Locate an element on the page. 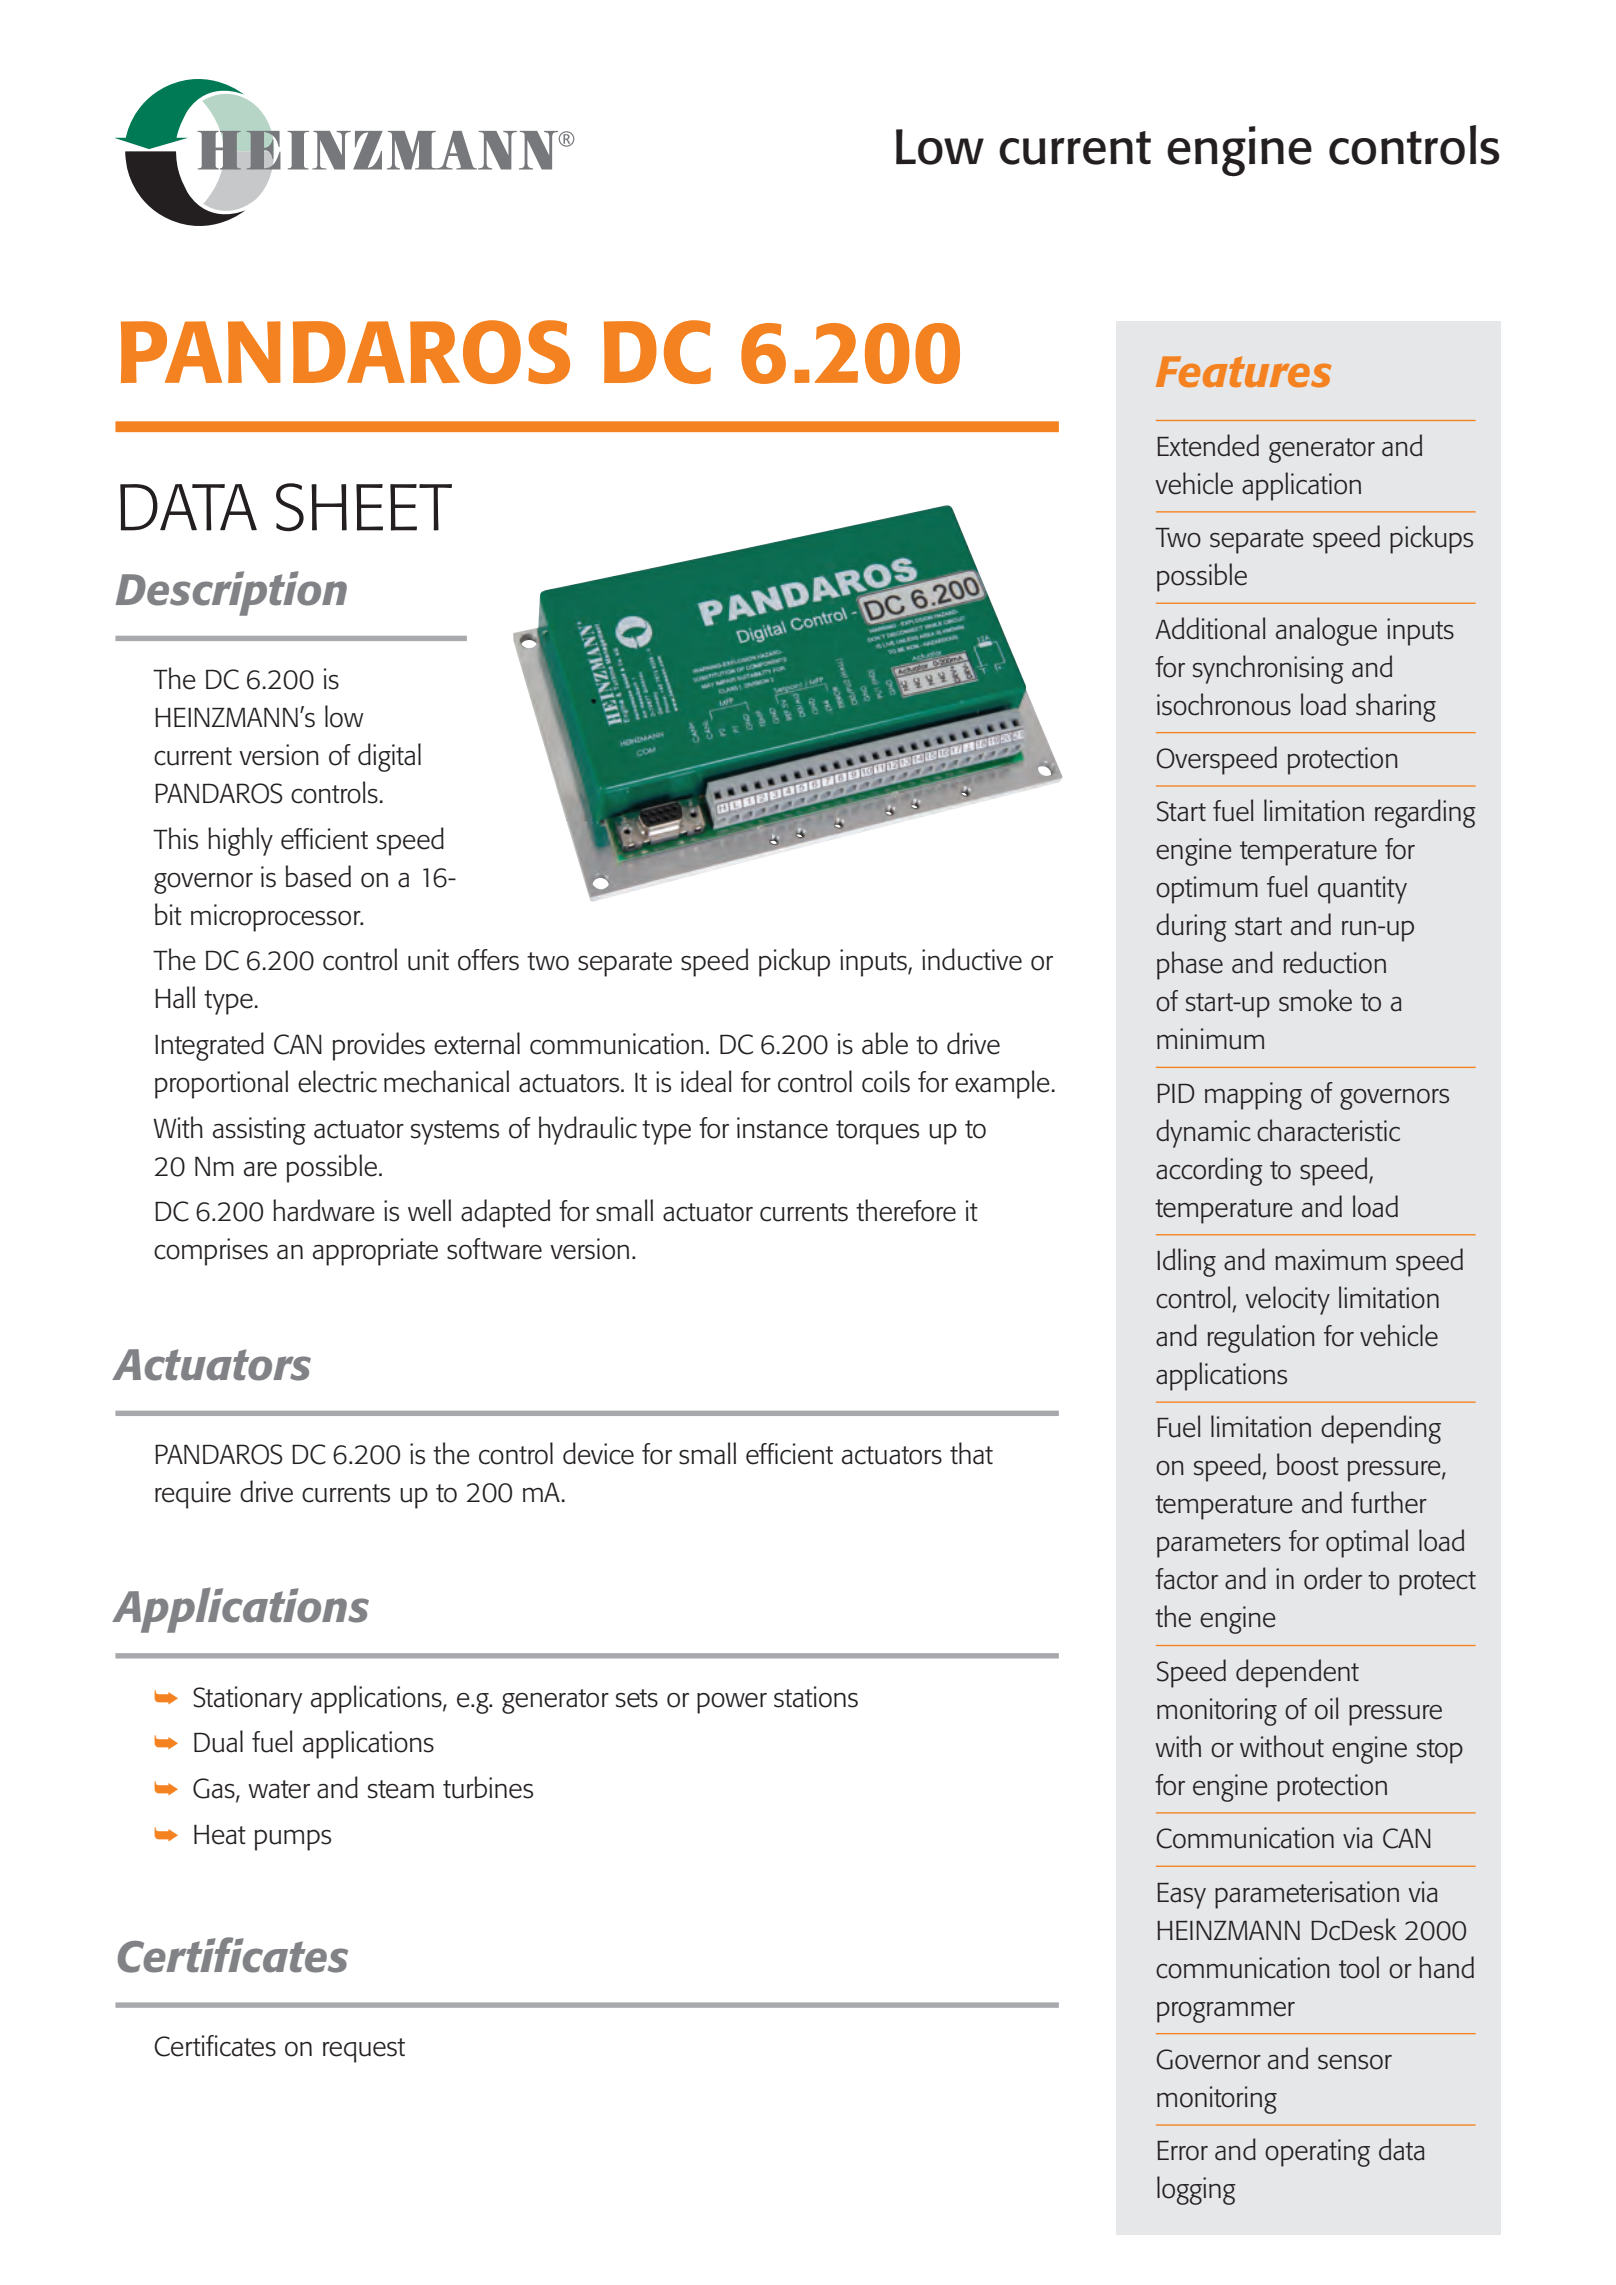 The image size is (1616, 2285). require is located at coordinates (193, 1495).
